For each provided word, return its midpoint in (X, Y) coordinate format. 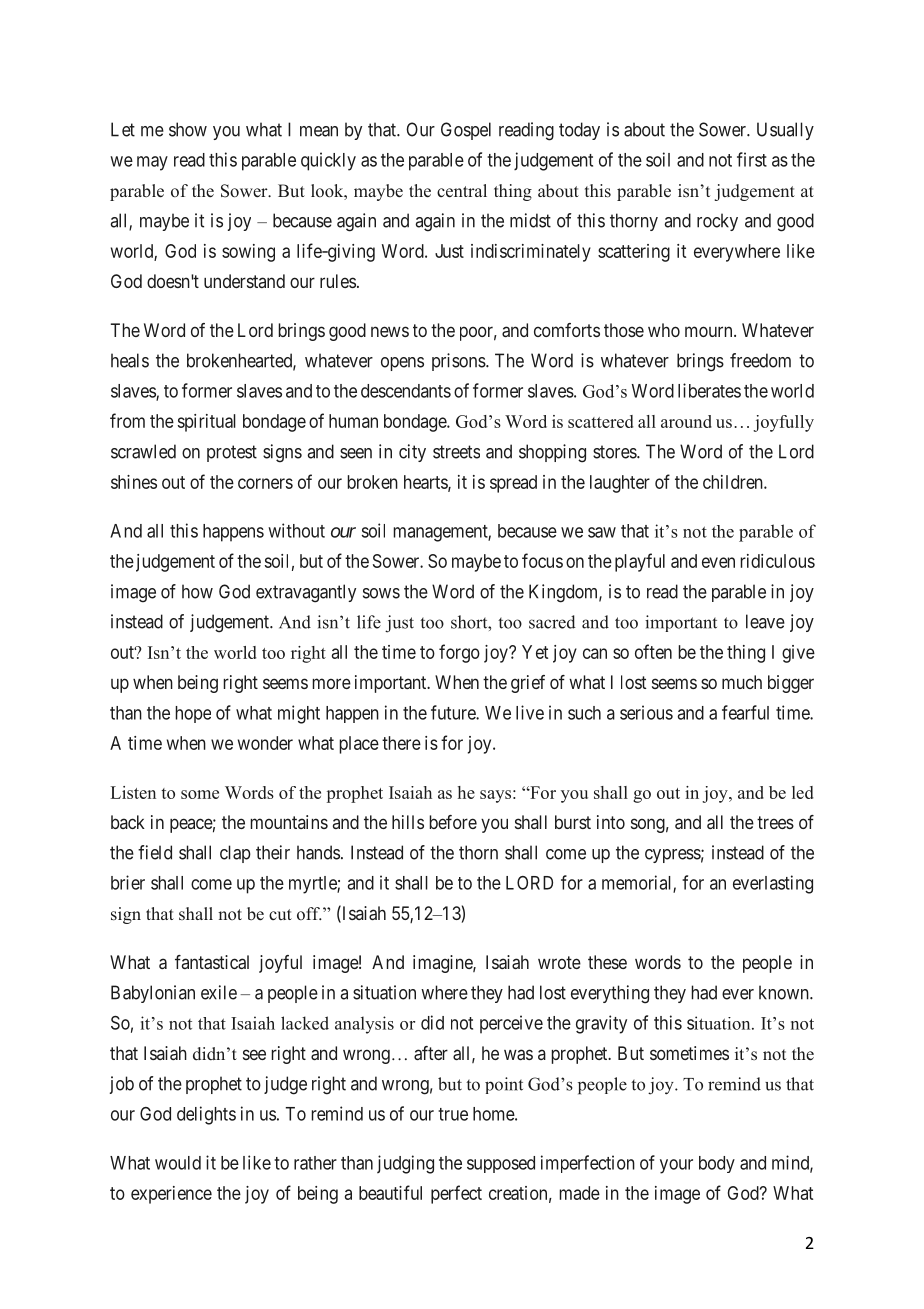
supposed (501, 1164)
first (752, 159)
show (188, 129)
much (742, 682)
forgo (459, 653)
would (178, 1163)
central (462, 191)
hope (193, 714)
